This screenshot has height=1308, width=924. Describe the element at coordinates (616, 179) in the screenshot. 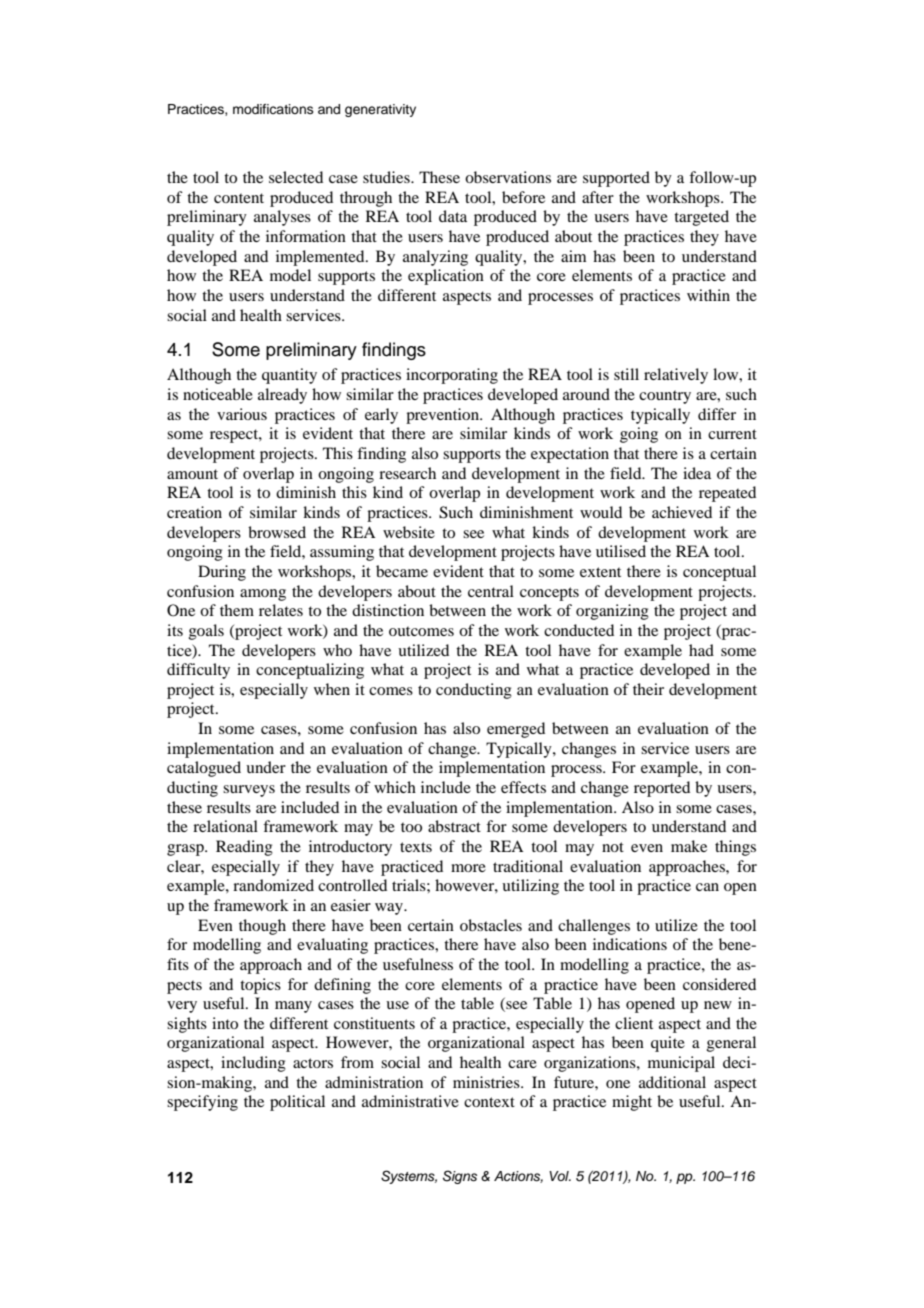

I see `supported` at that location.
